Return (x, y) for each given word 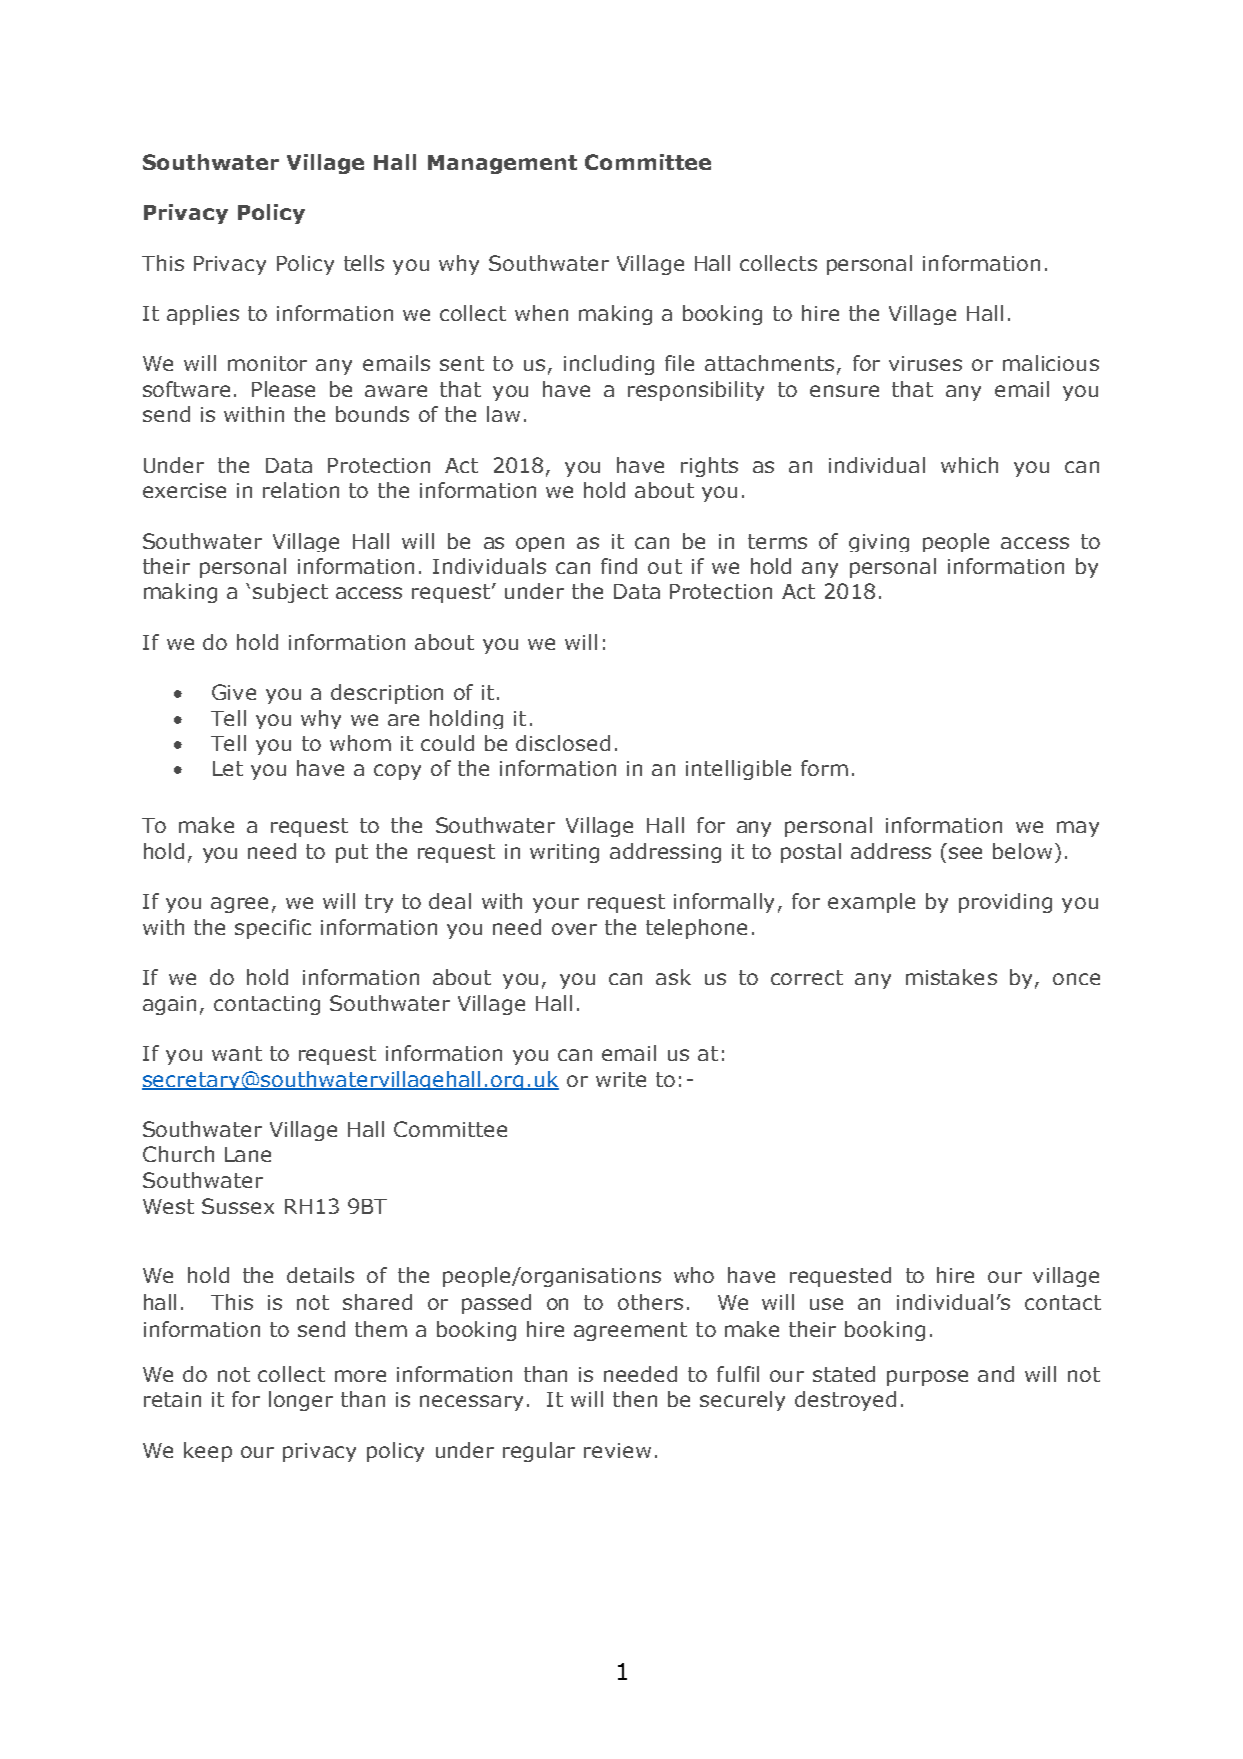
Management (502, 164)
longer (301, 1401)
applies (203, 315)
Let (228, 768)
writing (564, 853)
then (635, 1399)
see (965, 853)
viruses (925, 363)
